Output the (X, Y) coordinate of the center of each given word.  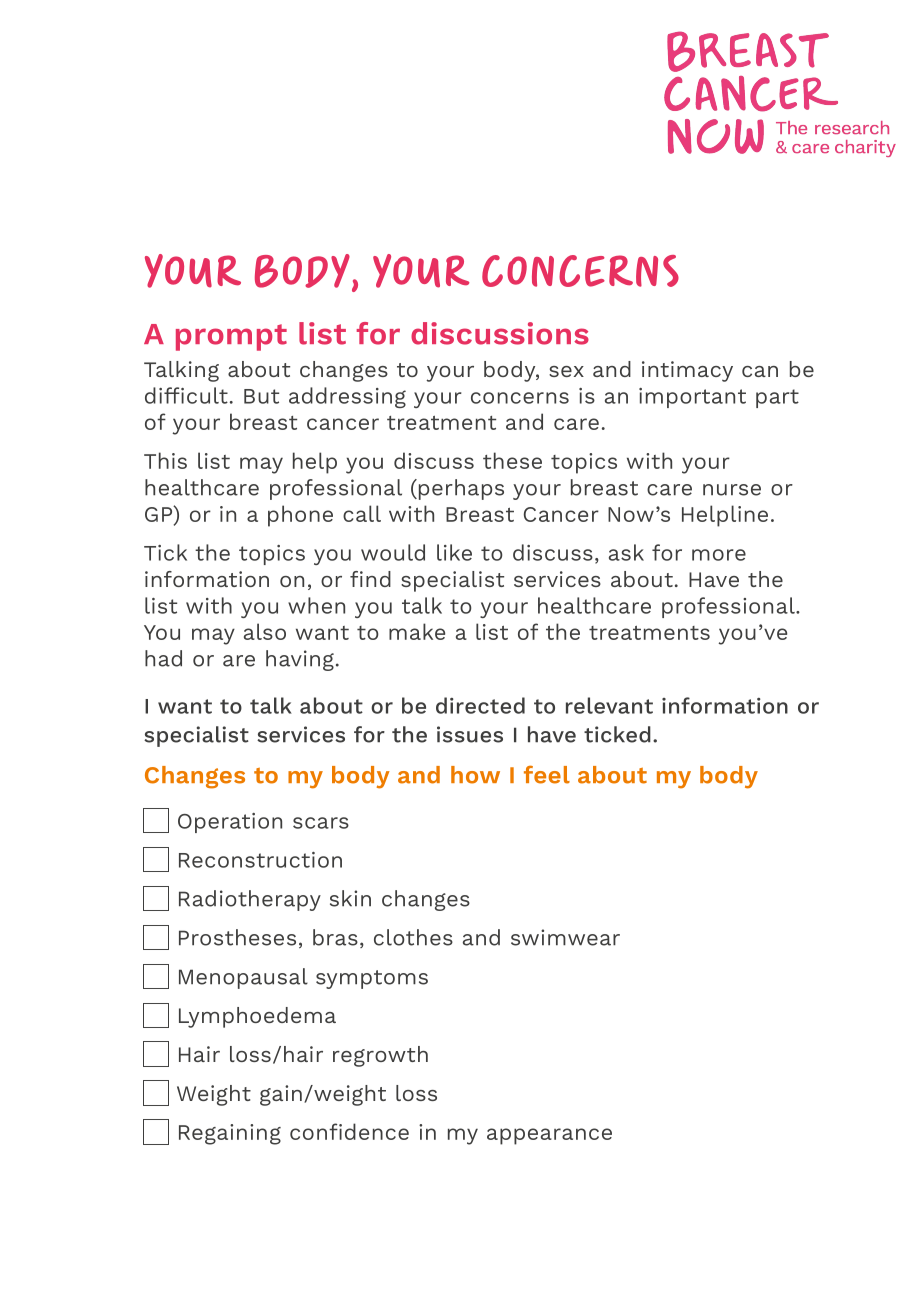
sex (566, 371)
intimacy (687, 371)
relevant (609, 705)
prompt (231, 337)
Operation (230, 823)
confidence (349, 1131)
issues (470, 734)
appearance (549, 1136)
